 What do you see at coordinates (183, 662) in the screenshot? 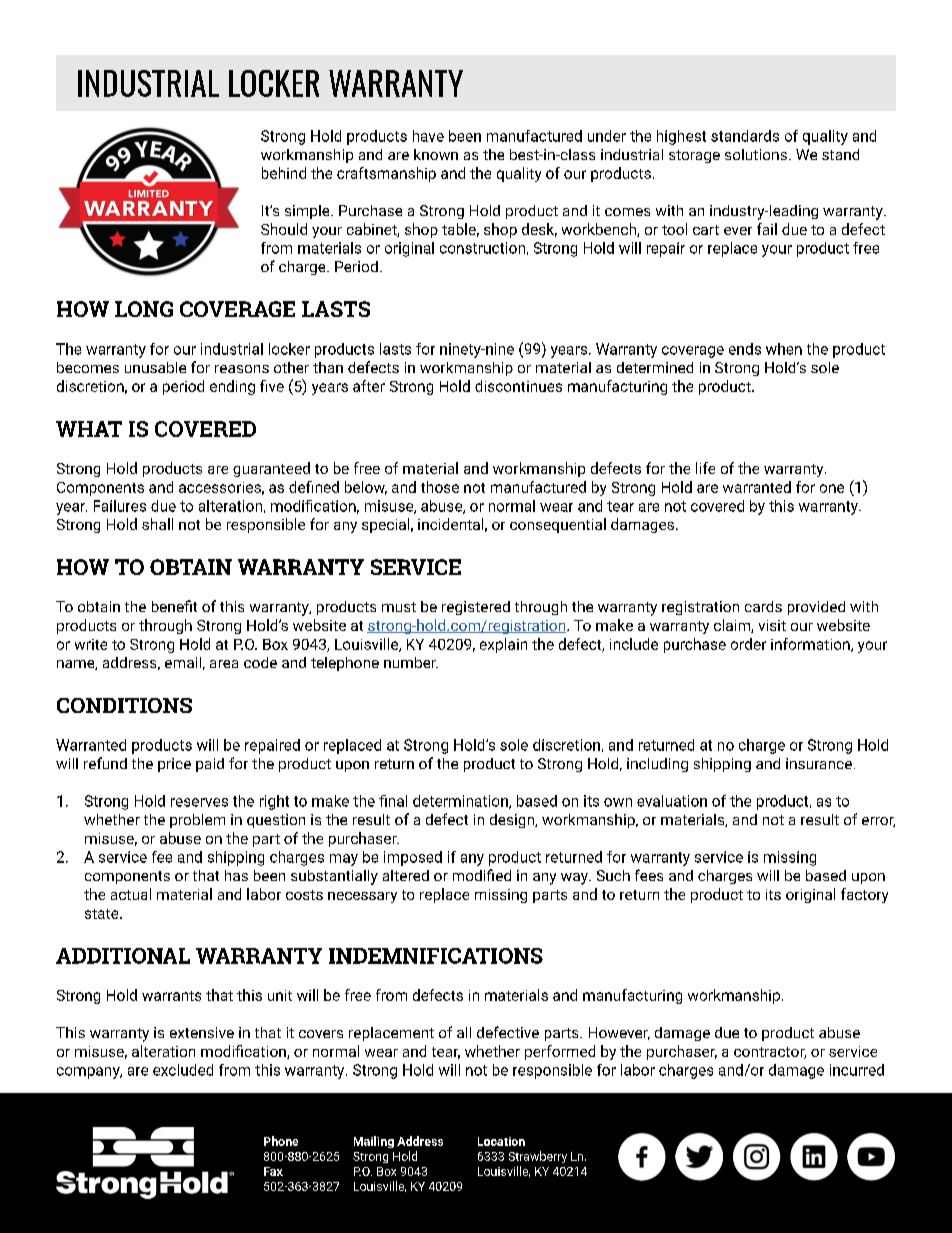
I see `email` at bounding box center [183, 662].
